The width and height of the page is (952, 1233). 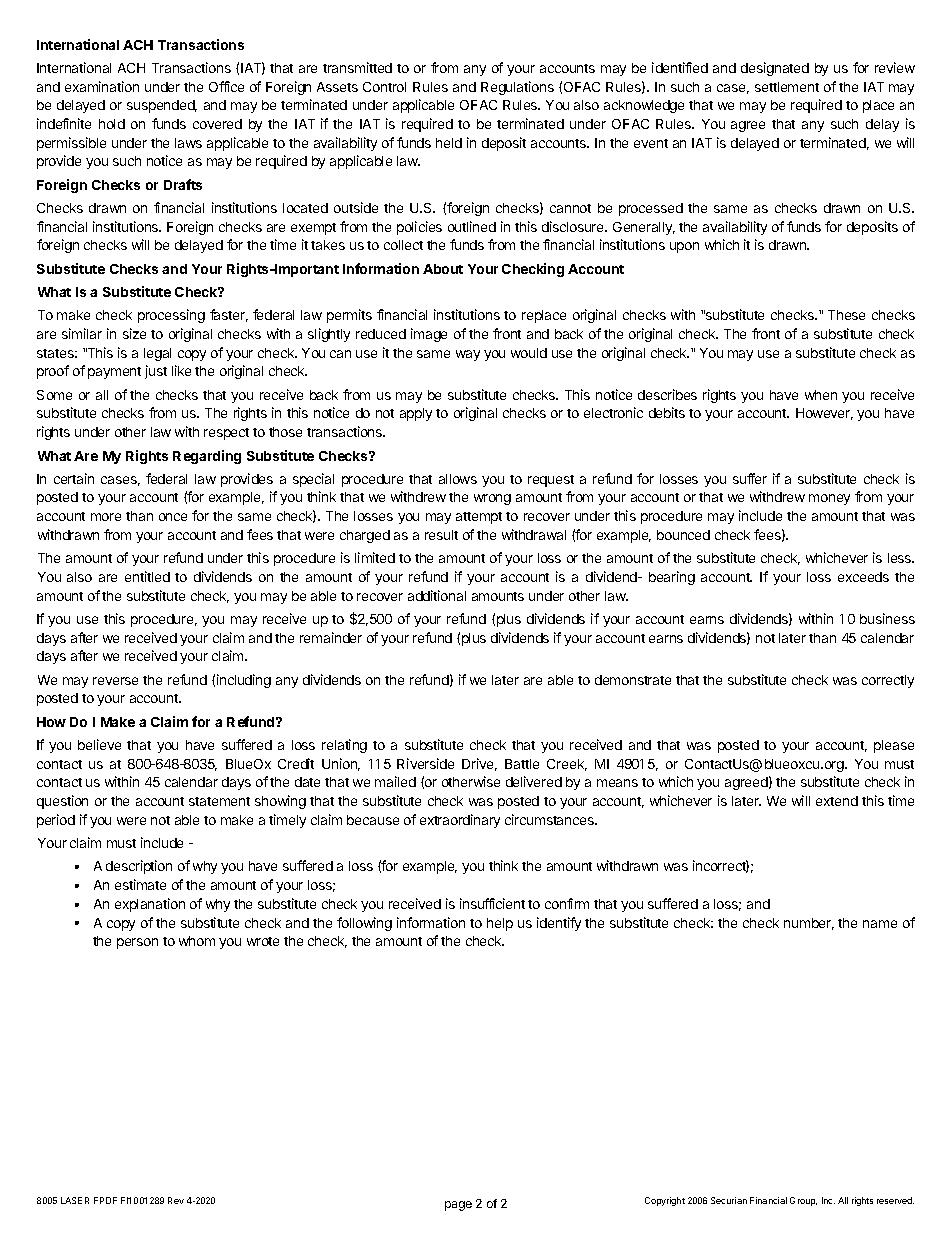 I want to click on person, so click(x=137, y=943).
